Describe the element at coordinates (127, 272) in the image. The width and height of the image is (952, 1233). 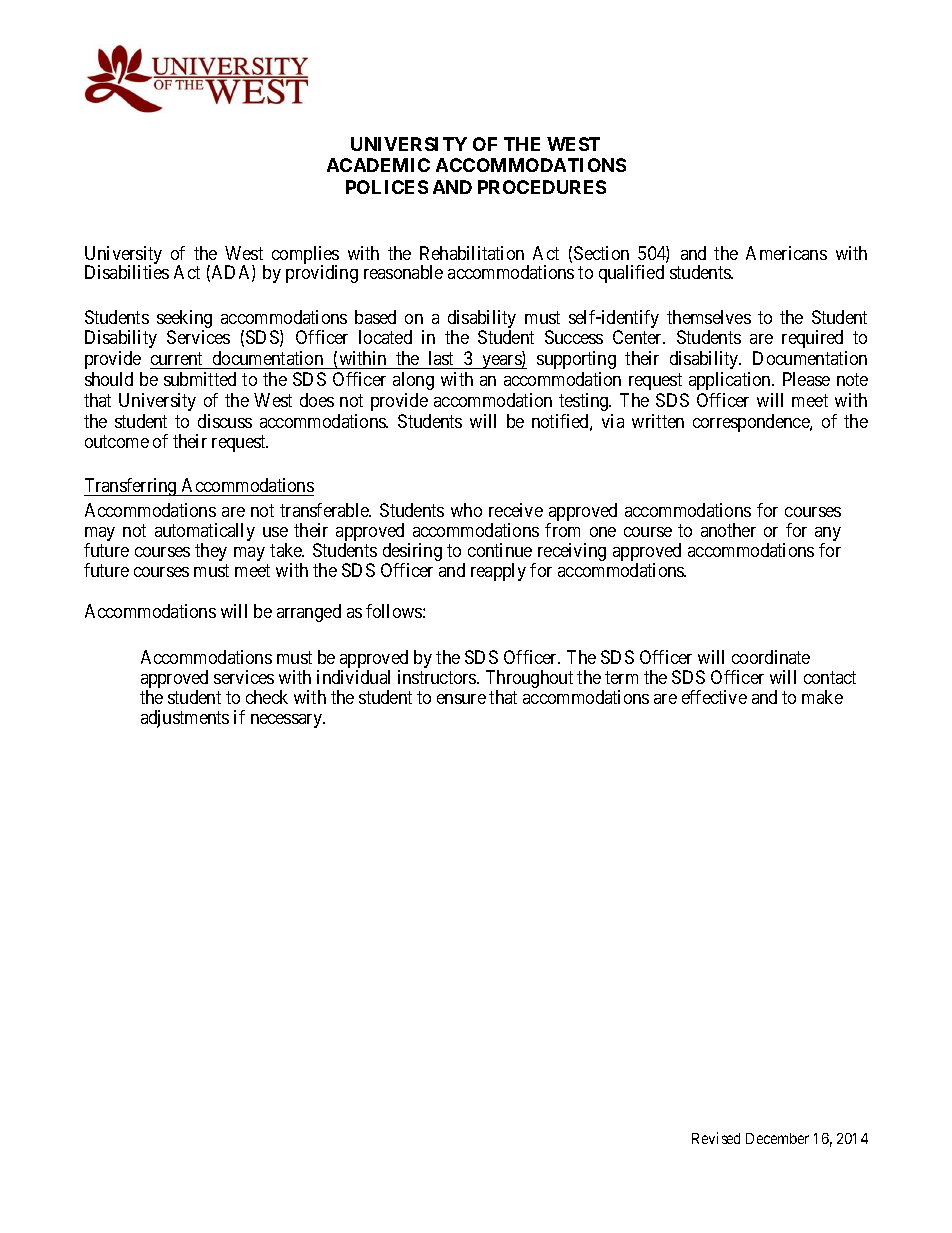
I see `Disabilities` at that location.
